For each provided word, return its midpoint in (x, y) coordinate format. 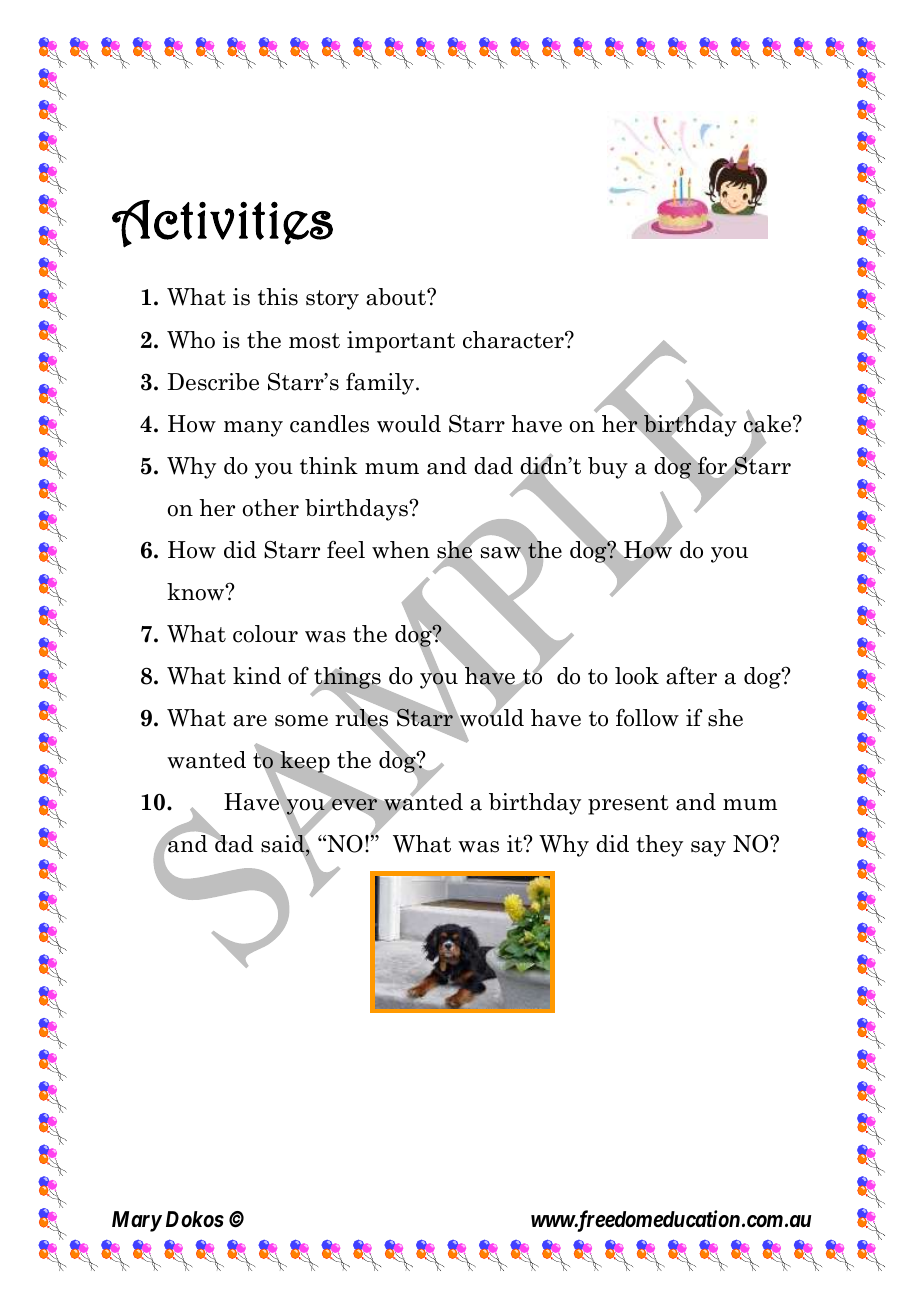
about (397, 297)
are (250, 721)
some (301, 721)
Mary (137, 1221)
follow (647, 718)
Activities (222, 224)
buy (608, 468)
